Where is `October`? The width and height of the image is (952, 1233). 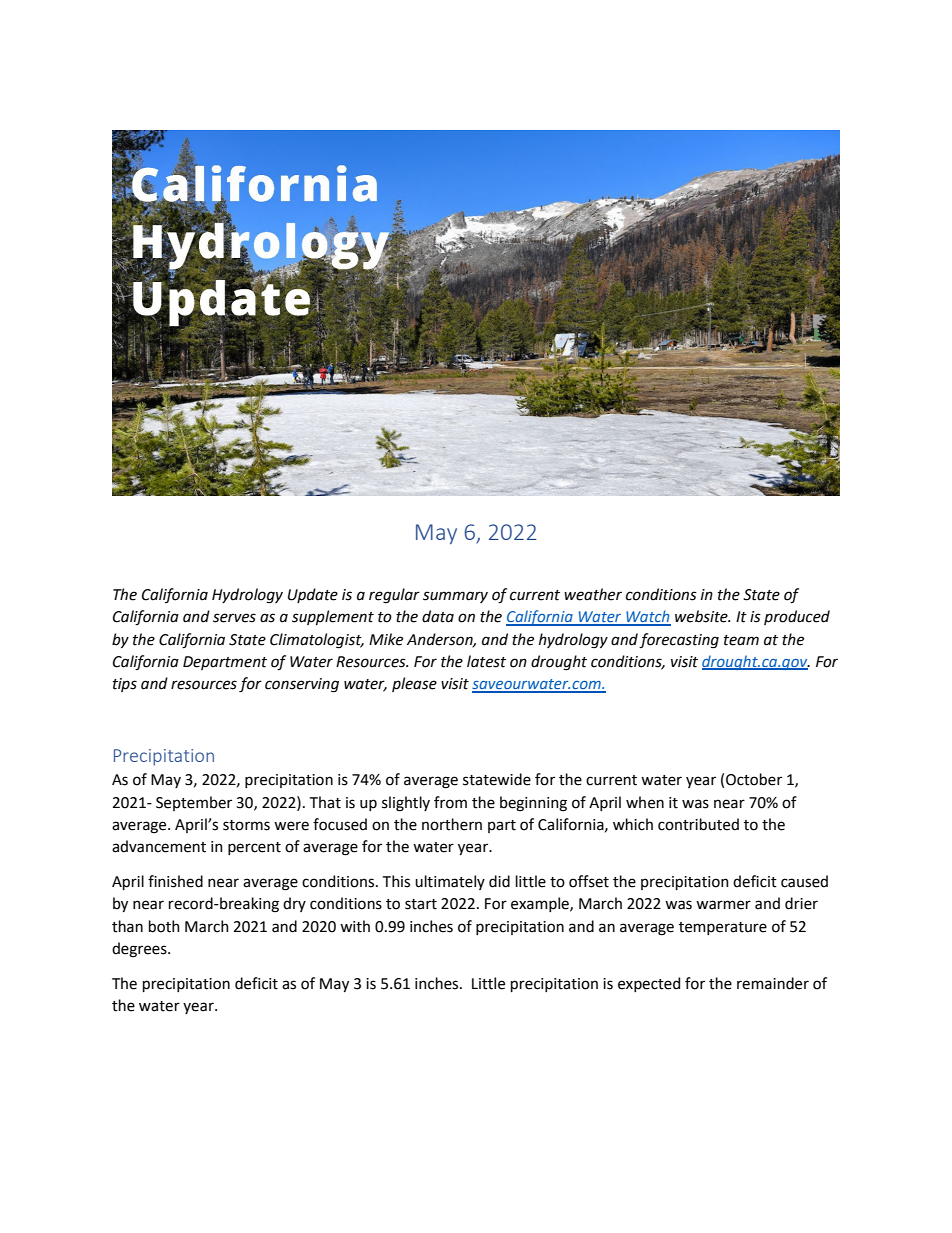 October is located at coordinates (754, 779).
